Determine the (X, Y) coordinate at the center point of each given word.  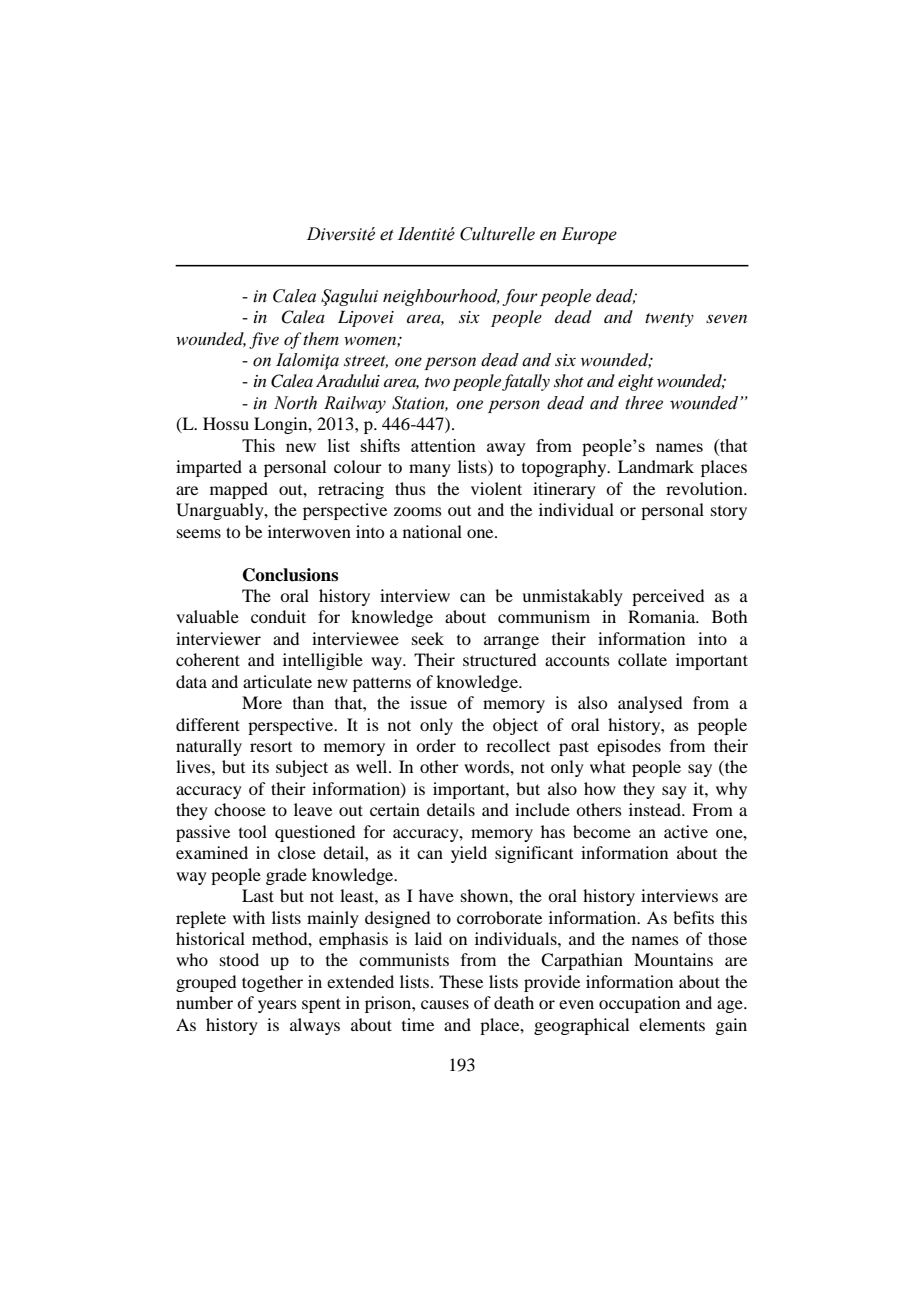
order (436, 745)
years (277, 1006)
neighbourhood (441, 297)
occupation (639, 1004)
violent (496, 488)
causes (445, 1004)
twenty (669, 320)
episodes (629, 747)
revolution (705, 488)
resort (271, 747)
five (264, 340)
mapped (239, 490)
